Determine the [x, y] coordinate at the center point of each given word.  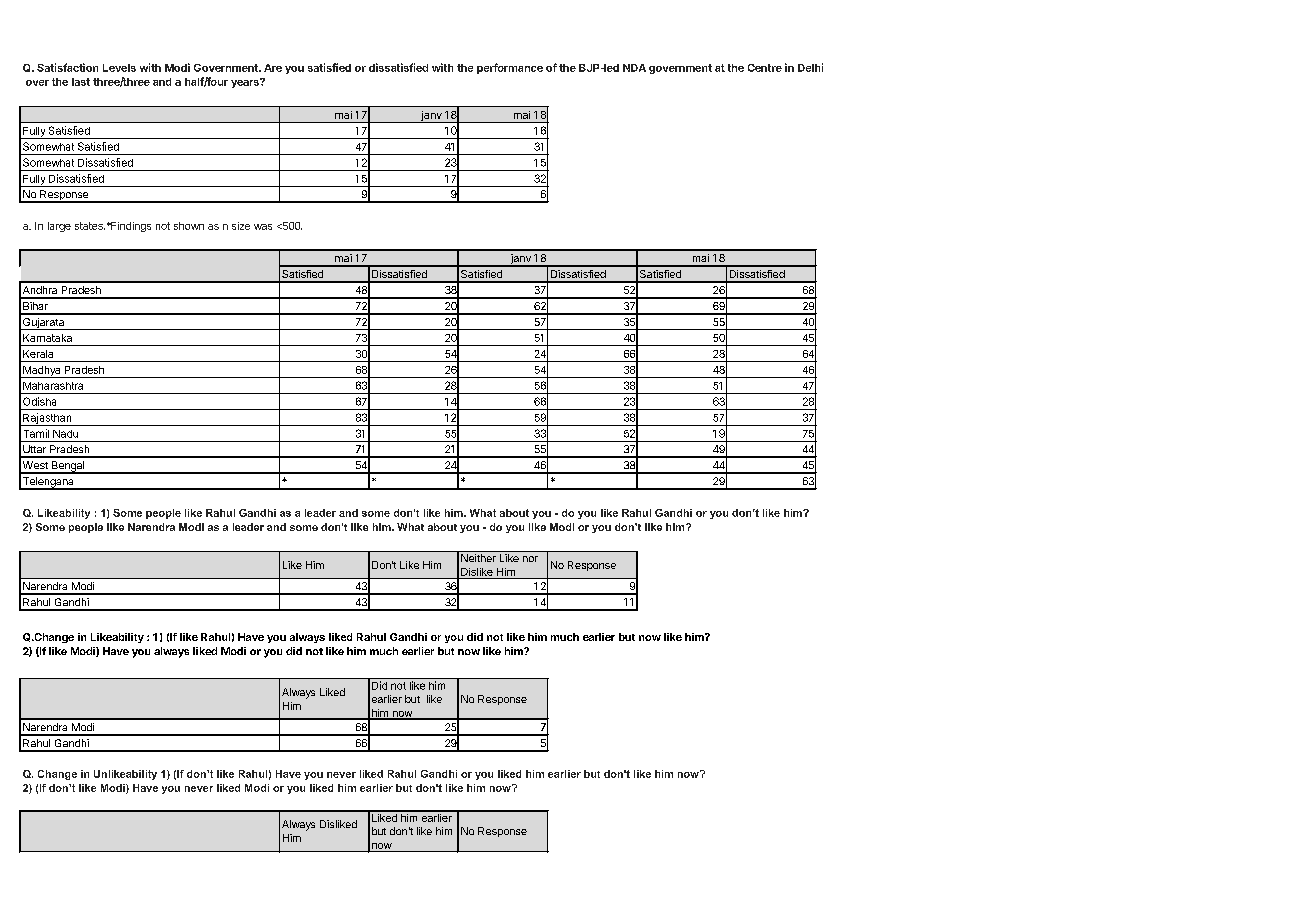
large [59, 227]
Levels [119, 68]
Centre [765, 68]
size [241, 226]
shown [189, 226]
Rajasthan [47, 419]
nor [530, 559]
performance [510, 68]
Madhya [42, 372]
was [263, 227]
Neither [478, 558]
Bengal [68, 467]
